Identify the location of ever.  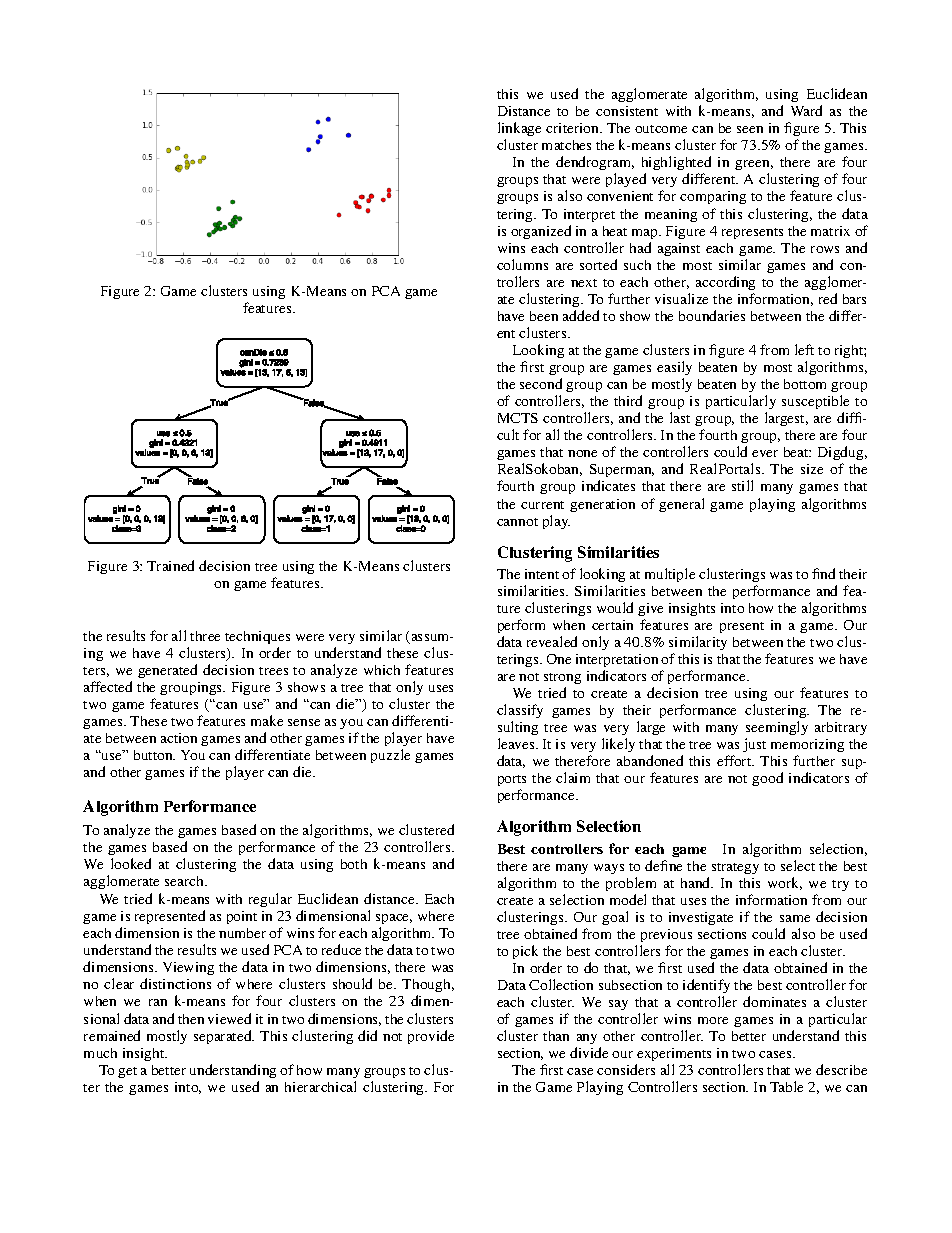
(765, 453).
